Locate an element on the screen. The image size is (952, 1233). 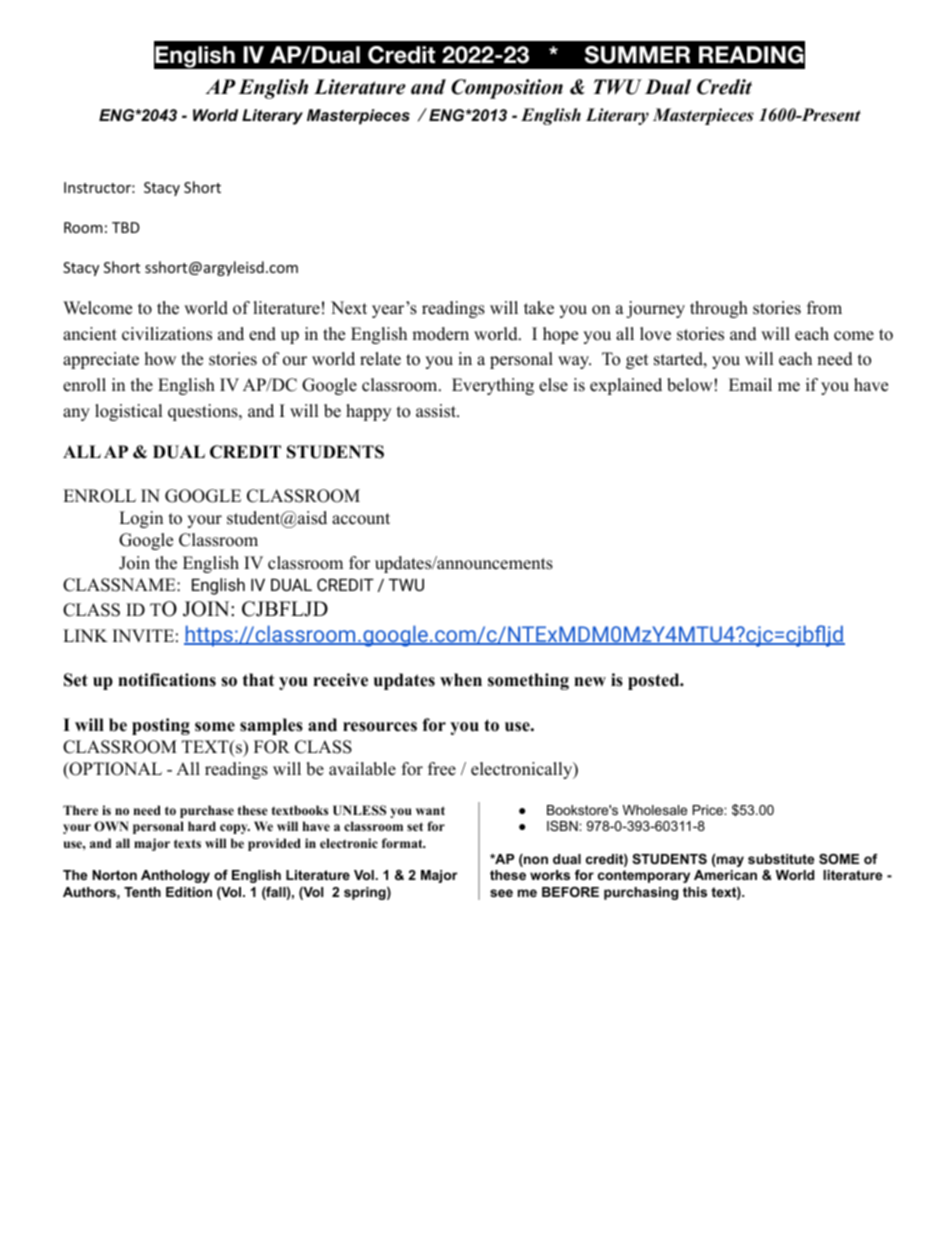
Composition is located at coordinates (507, 89).
